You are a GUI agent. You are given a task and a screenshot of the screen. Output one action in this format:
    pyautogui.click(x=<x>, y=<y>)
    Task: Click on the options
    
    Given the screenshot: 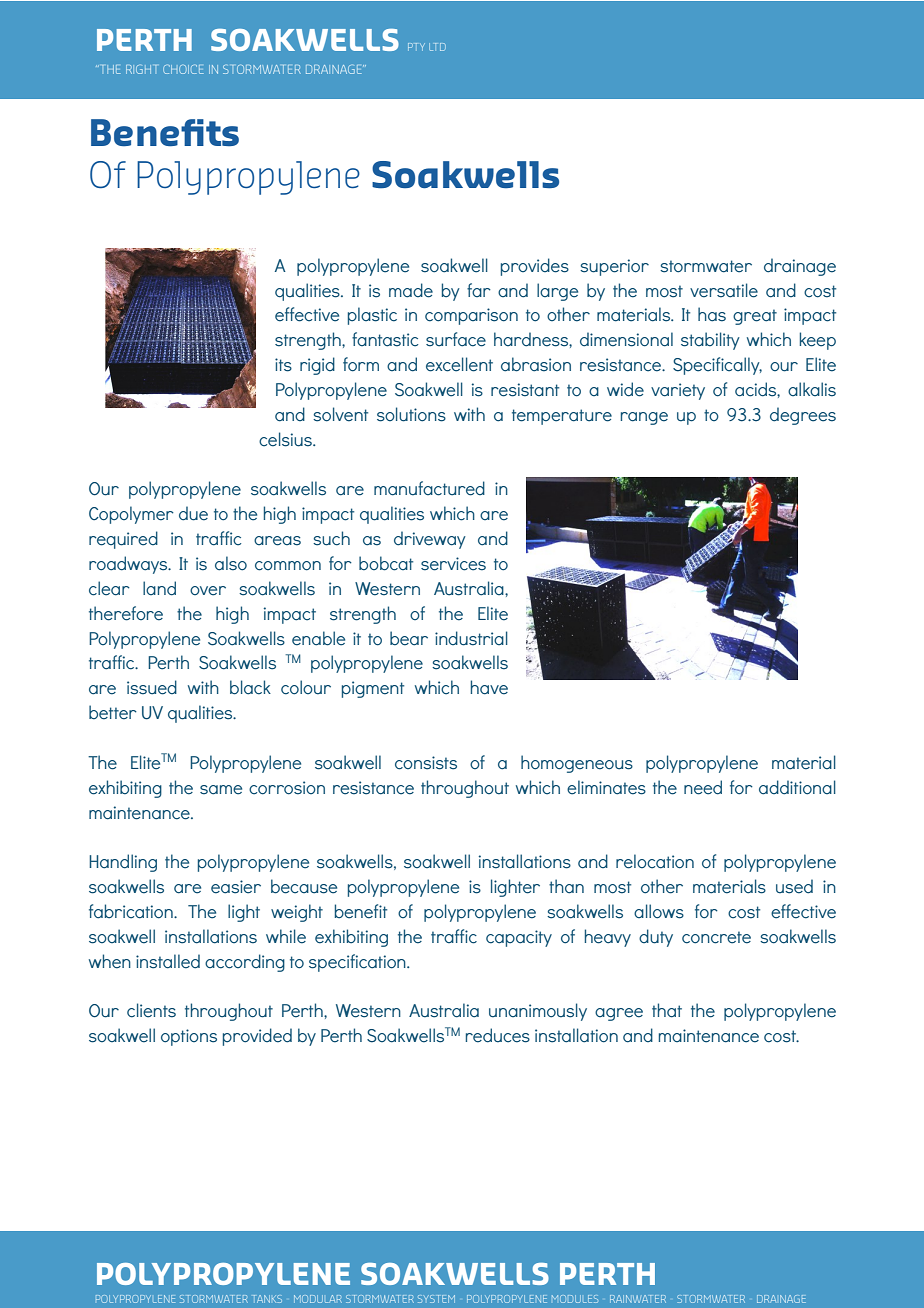 What is the action you would take?
    pyautogui.click(x=189, y=1037)
